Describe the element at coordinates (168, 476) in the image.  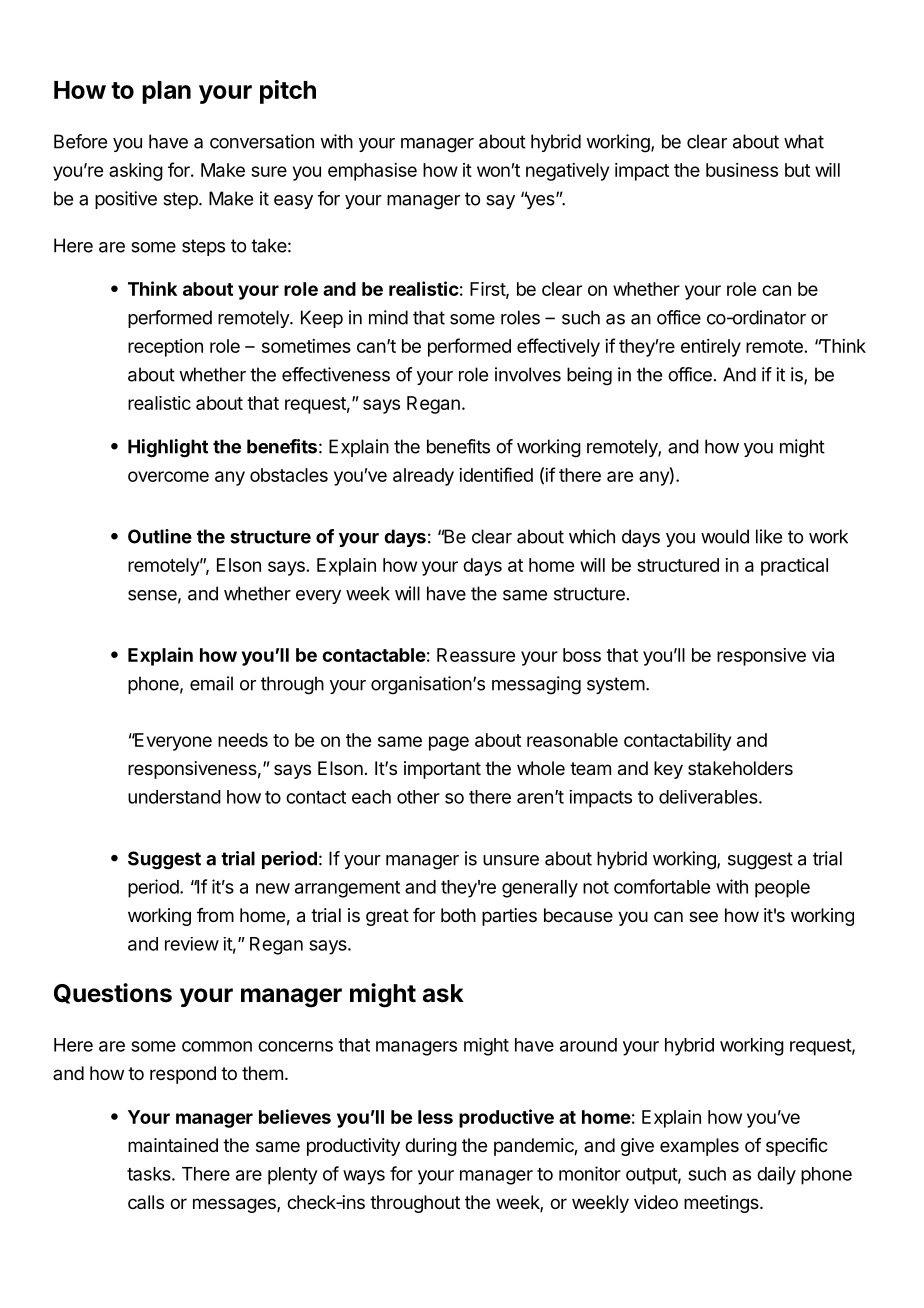
I see `overcome` at that location.
